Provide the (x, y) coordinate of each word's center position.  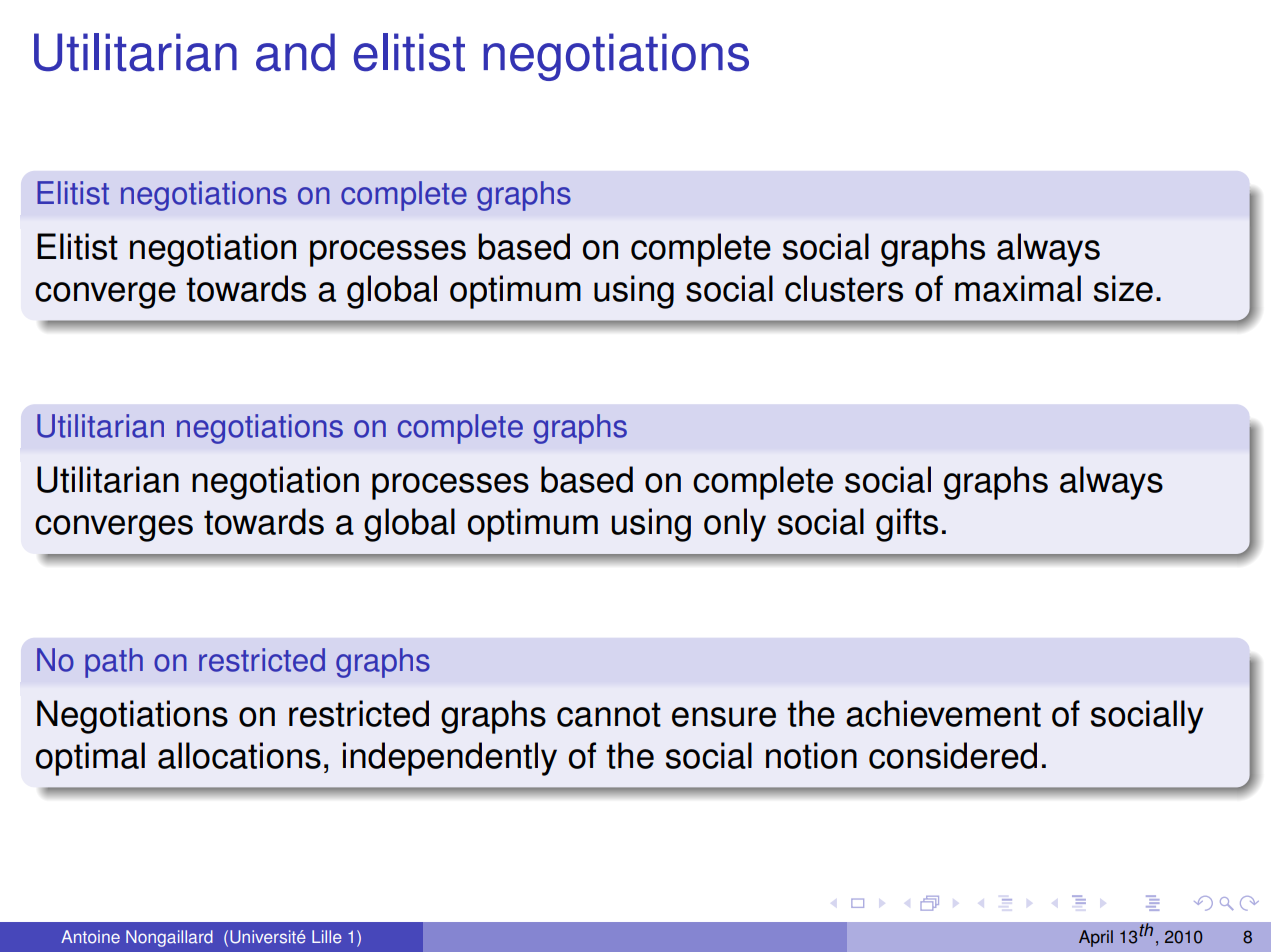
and (295, 52)
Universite (268, 937)
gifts (907, 525)
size (1123, 288)
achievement (943, 713)
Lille (327, 937)
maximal (1018, 288)
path (114, 663)
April (1096, 938)
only (735, 525)
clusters (844, 288)
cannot (609, 714)
